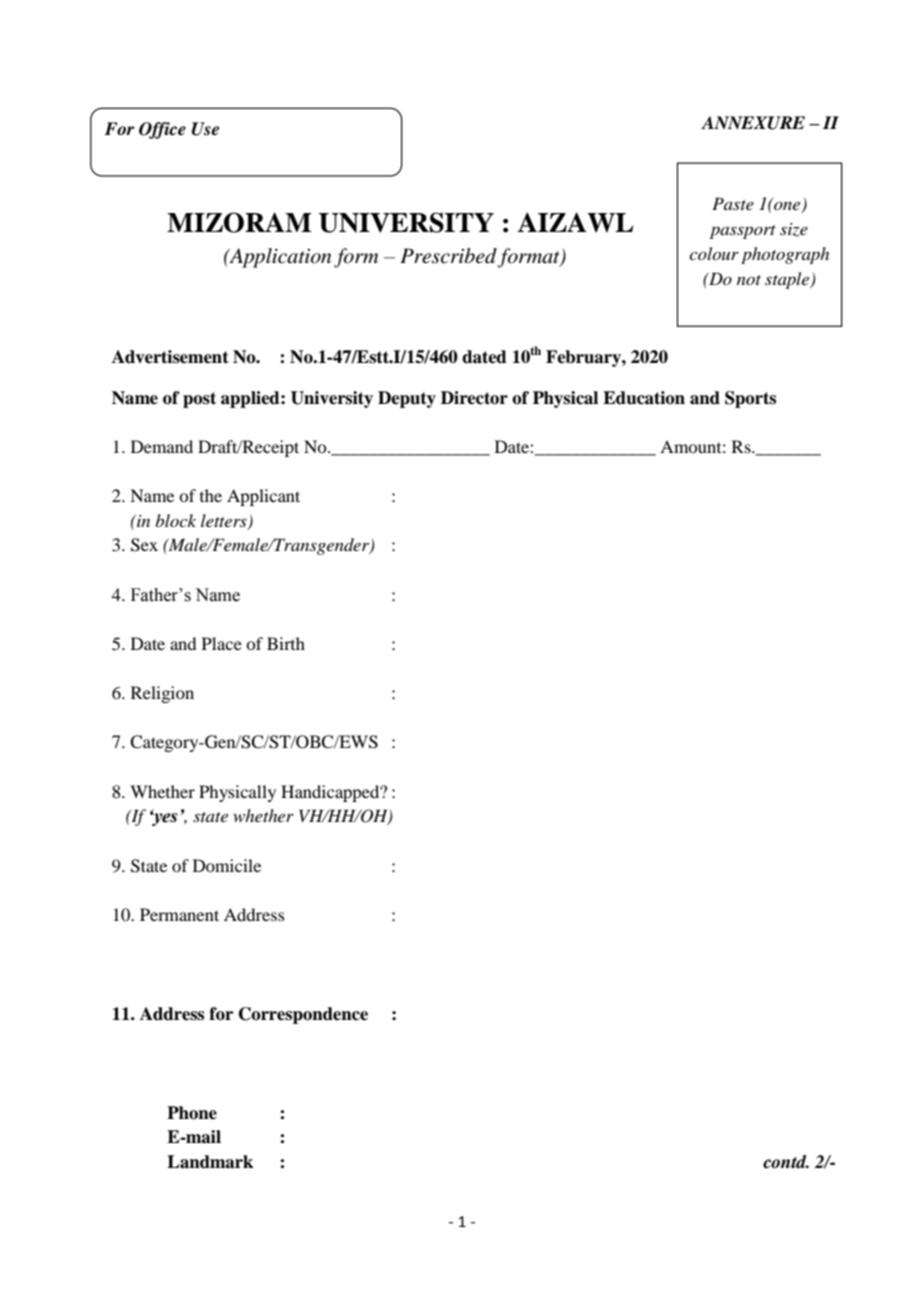  What do you see at coordinates (222, 643) in the screenshot?
I see `Place` at bounding box center [222, 643].
